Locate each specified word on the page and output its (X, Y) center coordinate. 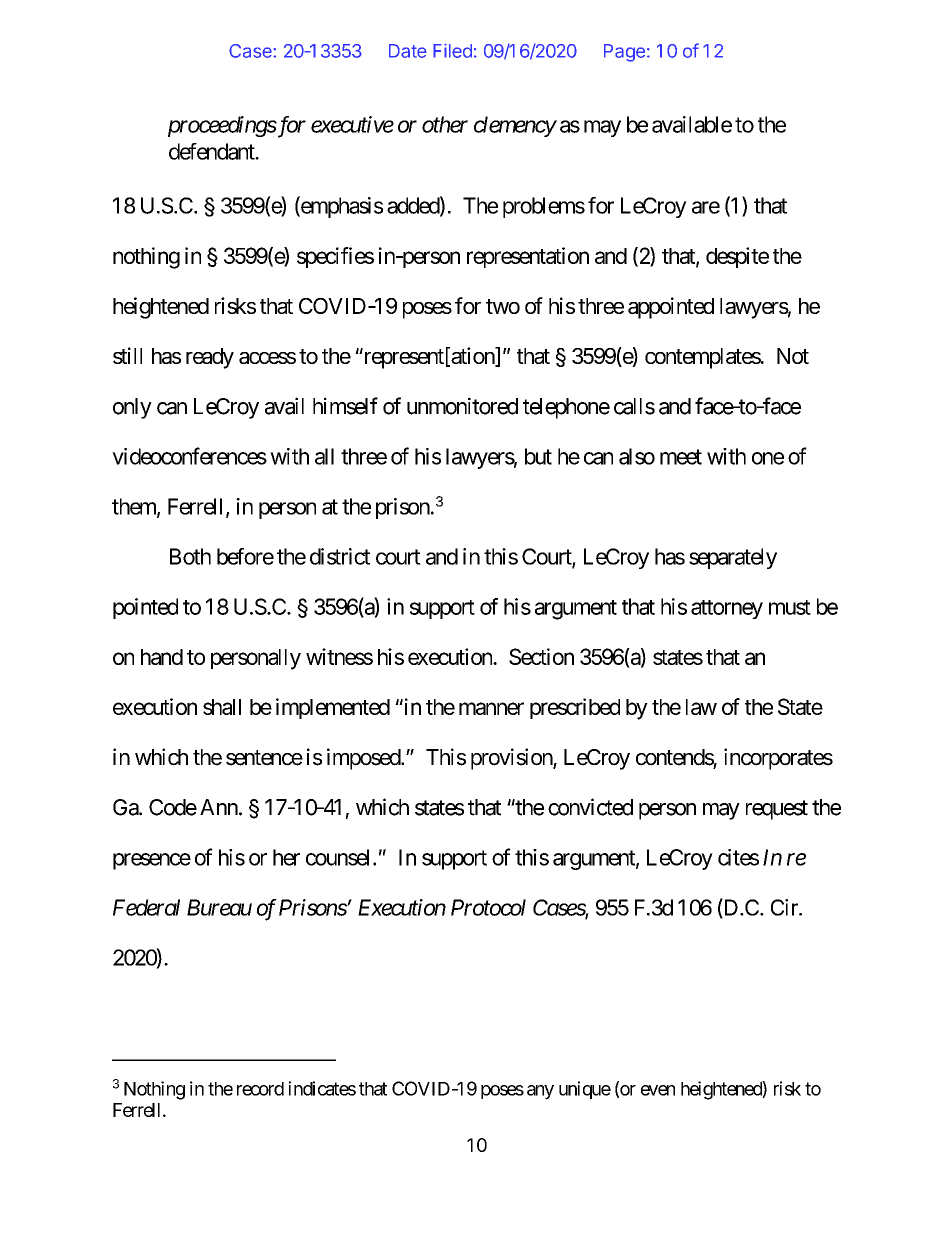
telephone (566, 408)
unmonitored (462, 406)
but (538, 456)
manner (491, 708)
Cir (785, 907)
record (260, 1089)
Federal (146, 907)
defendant (212, 151)
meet (681, 457)
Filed (452, 50)
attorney (727, 609)
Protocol (488, 907)
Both (190, 556)
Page (624, 53)
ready (210, 358)
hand (162, 657)
